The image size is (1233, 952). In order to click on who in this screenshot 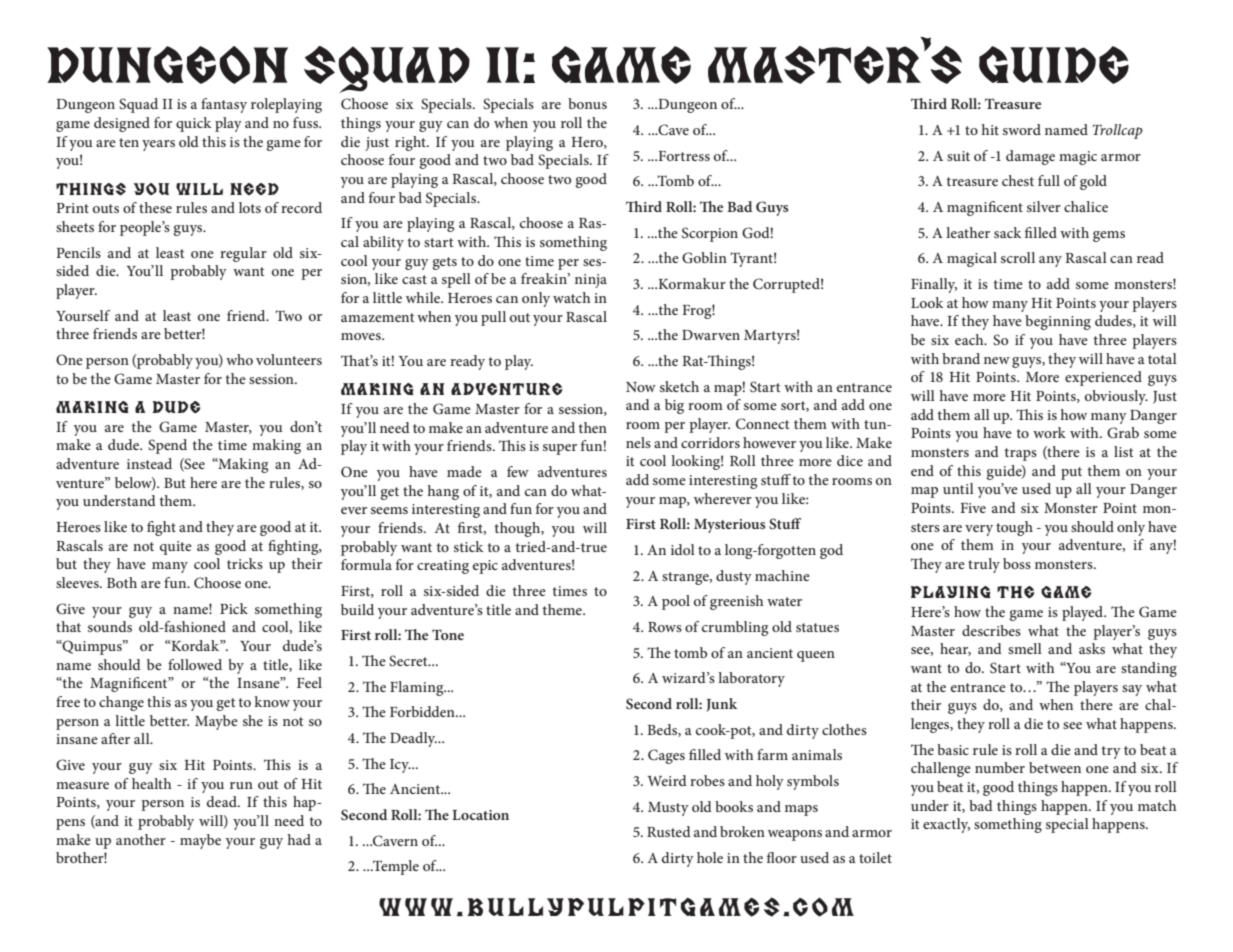, I will do `click(239, 359)`.
